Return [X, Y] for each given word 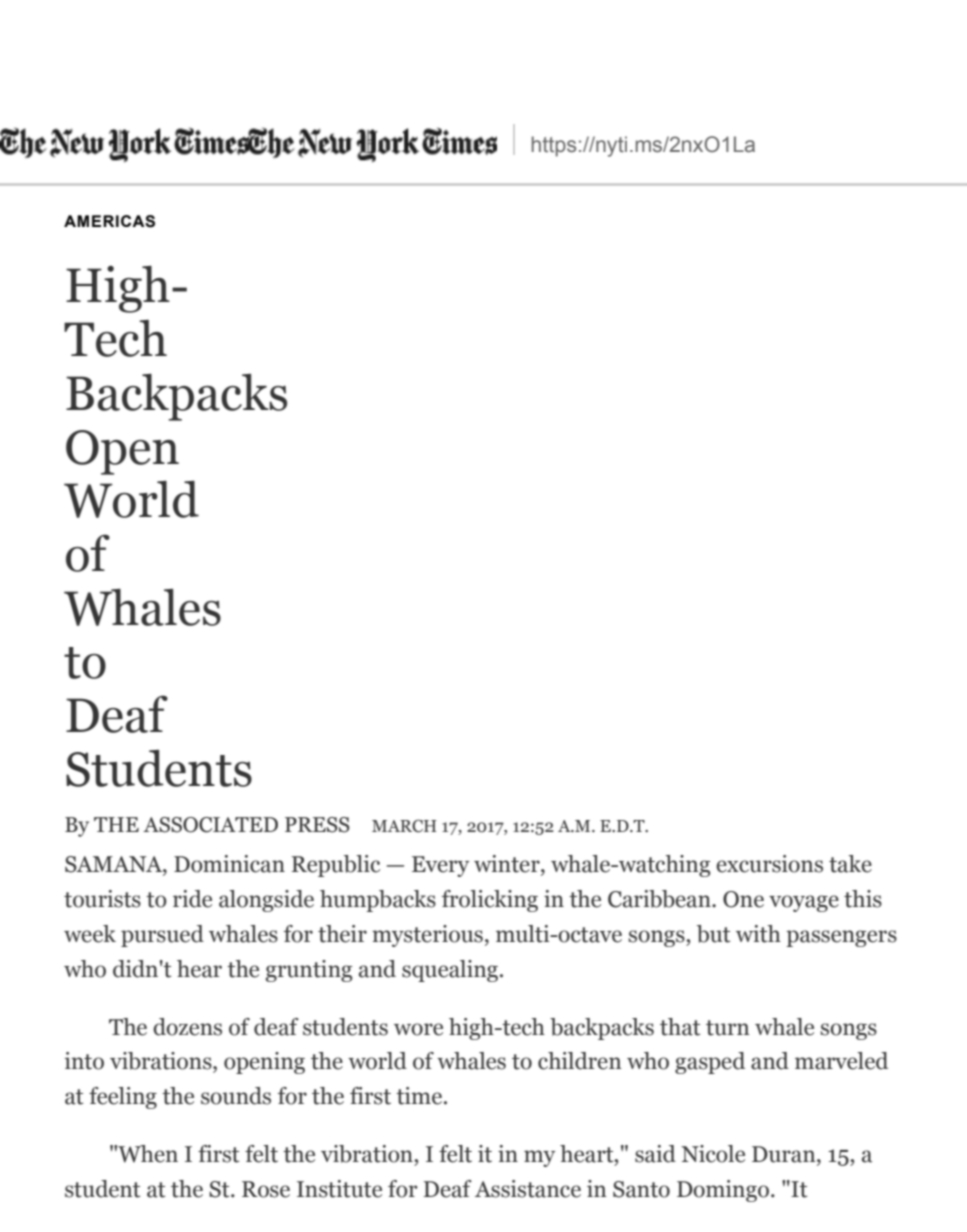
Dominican [229, 864]
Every [440, 866]
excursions [769, 864]
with [758, 934]
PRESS [317, 825]
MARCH [404, 826]
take [850, 864]
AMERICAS [109, 221]
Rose [266, 1189]
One [743, 899]
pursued [162, 936]
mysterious [427, 936]
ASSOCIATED [210, 825]
